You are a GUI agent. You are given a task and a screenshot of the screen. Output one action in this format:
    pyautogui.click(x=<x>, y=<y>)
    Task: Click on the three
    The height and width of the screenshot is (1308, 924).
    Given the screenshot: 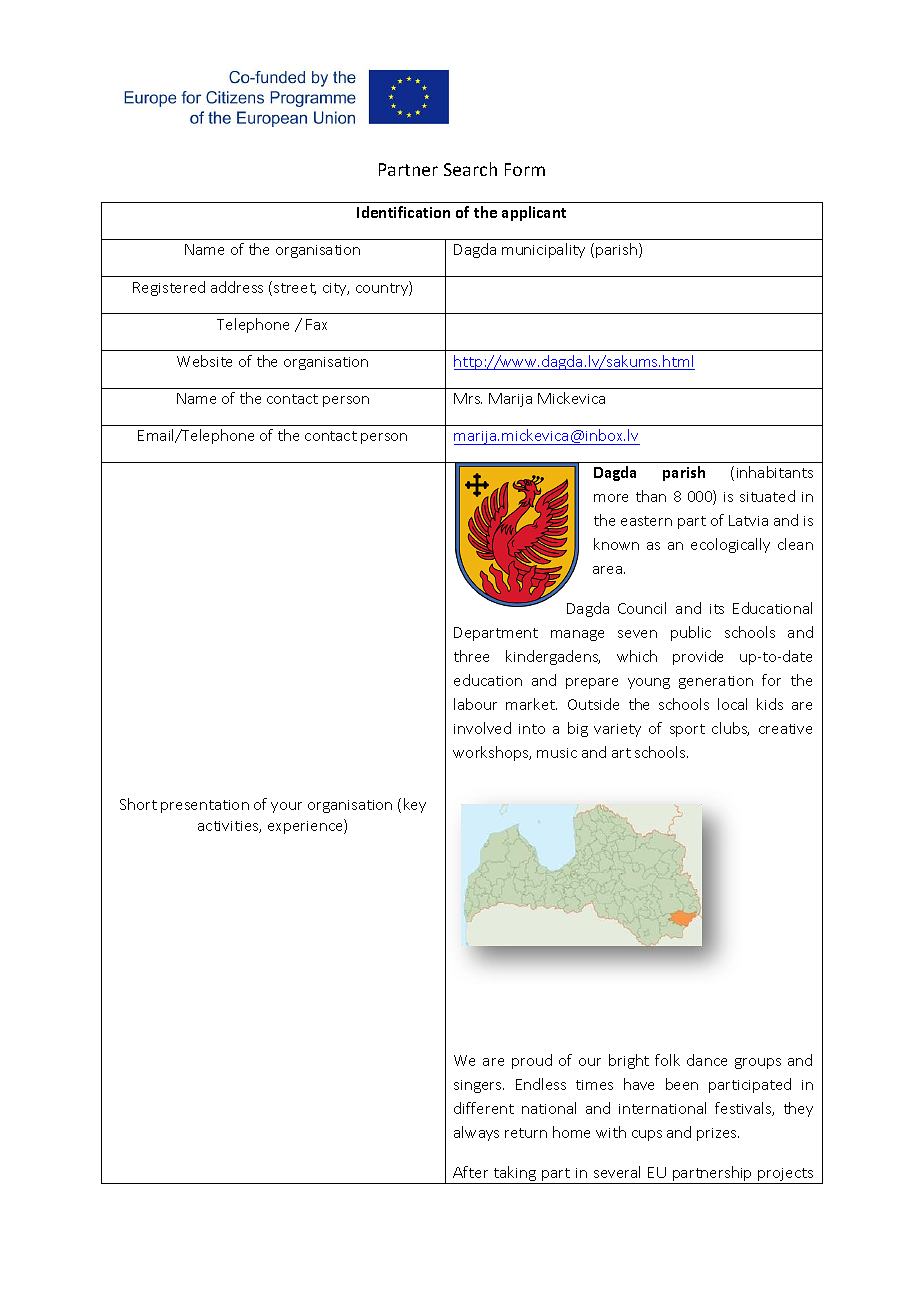 What is the action you would take?
    pyautogui.click(x=471, y=656)
